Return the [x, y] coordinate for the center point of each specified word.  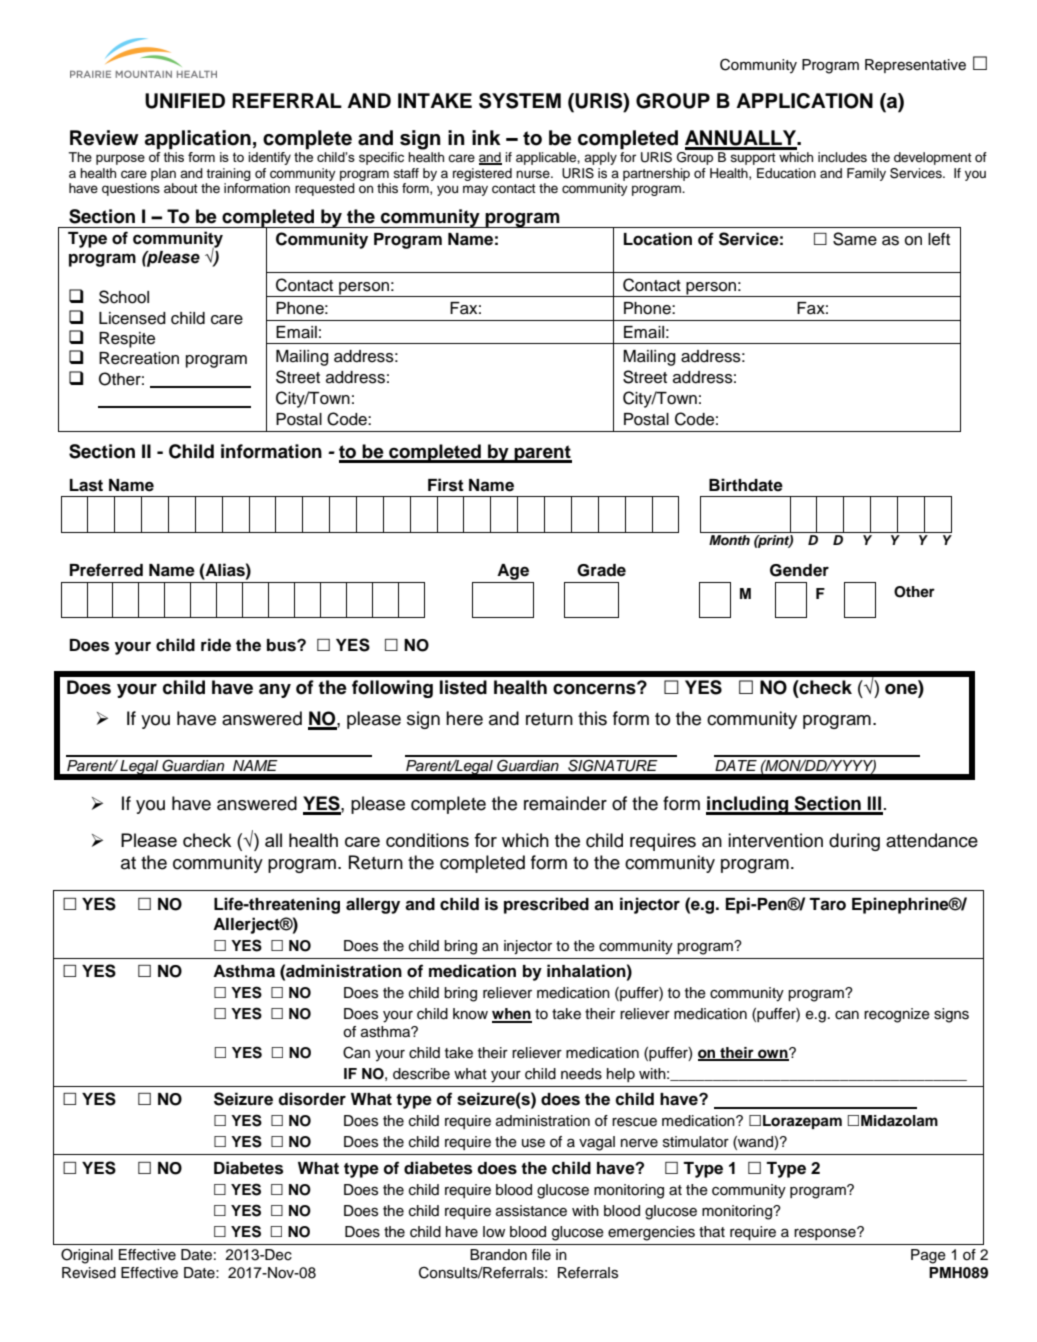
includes [842, 157]
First [446, 485]
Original [87, 1256]
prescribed [546, 905]
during [854, 842]
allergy [373, 906]
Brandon [498, 1255]
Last [86, 485]
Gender [799, 570]
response [826, 1233]
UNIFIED [185, 101]
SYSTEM [520, 101]
